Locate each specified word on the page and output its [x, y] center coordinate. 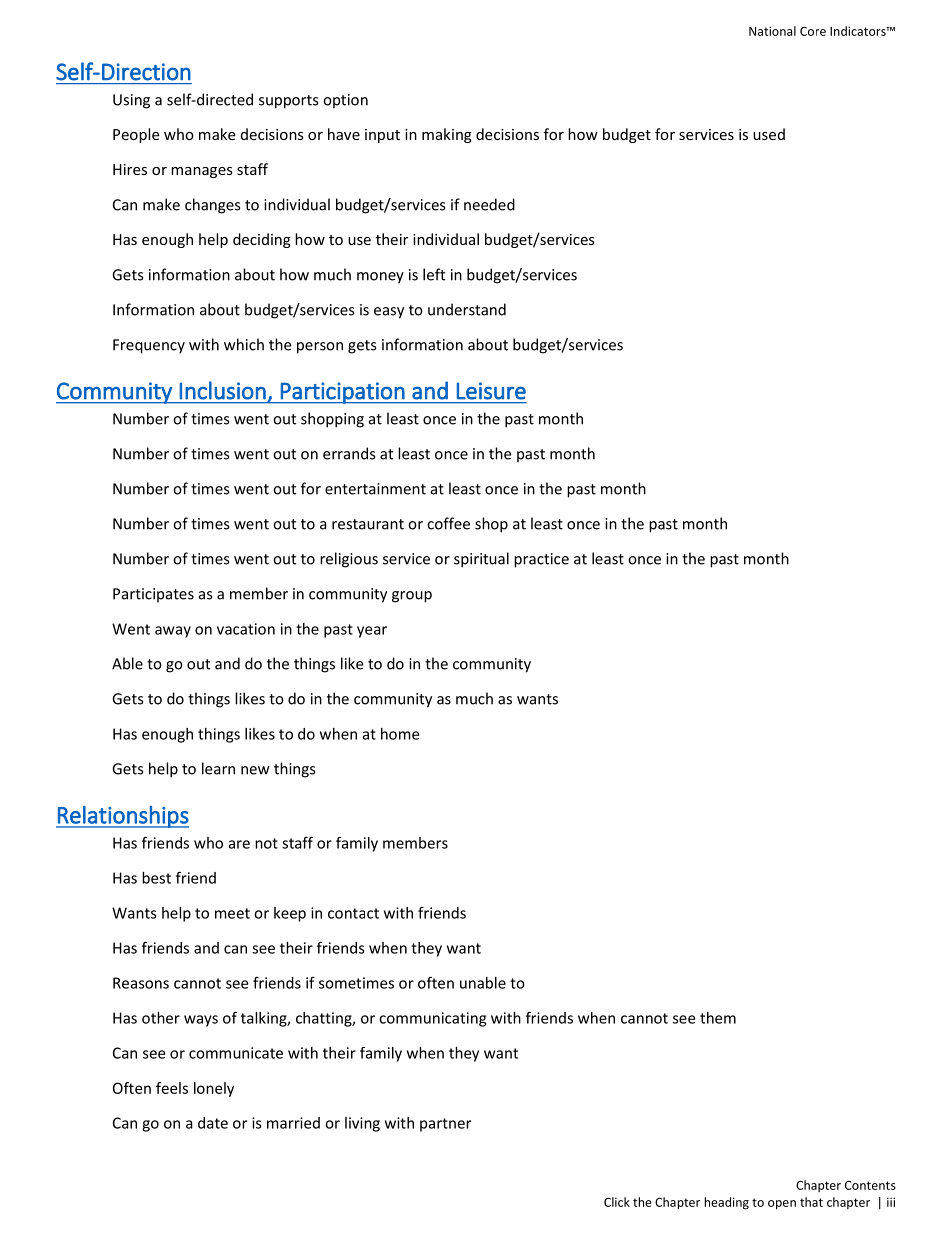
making [447, 135]
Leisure [491, 391]
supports [288, 102]
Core [813, 31]
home [400, 734]
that [811, 1202]
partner [445, 1125]
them [718, 1018]
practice [541, 560]
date [213, 1123]
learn [218, 768]
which [244, 344]
